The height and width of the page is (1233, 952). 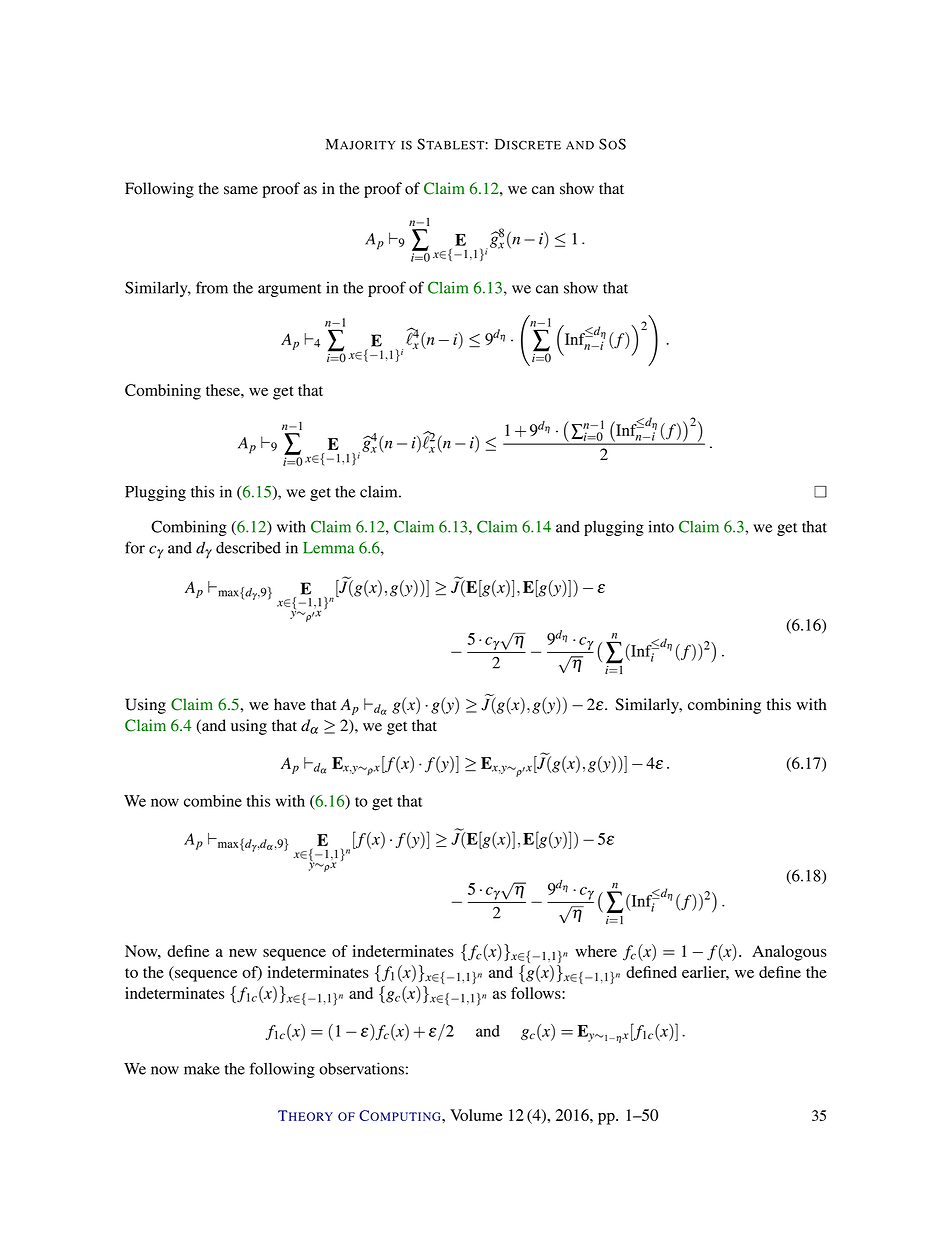 I want to click on Analogous, so click(x=789, y=953).
